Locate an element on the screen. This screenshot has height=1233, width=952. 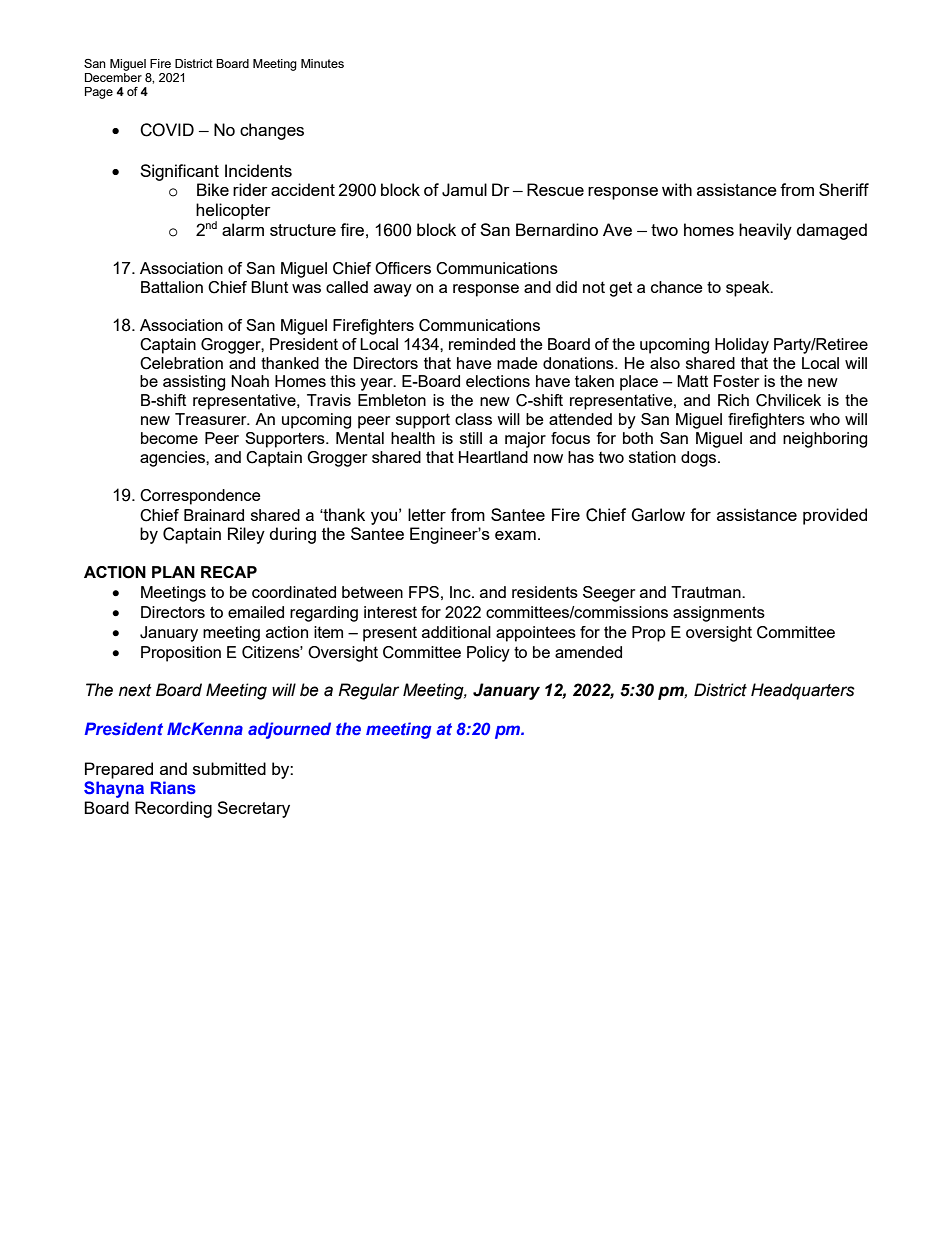
PLAN is located at coordinates (173, 572).
